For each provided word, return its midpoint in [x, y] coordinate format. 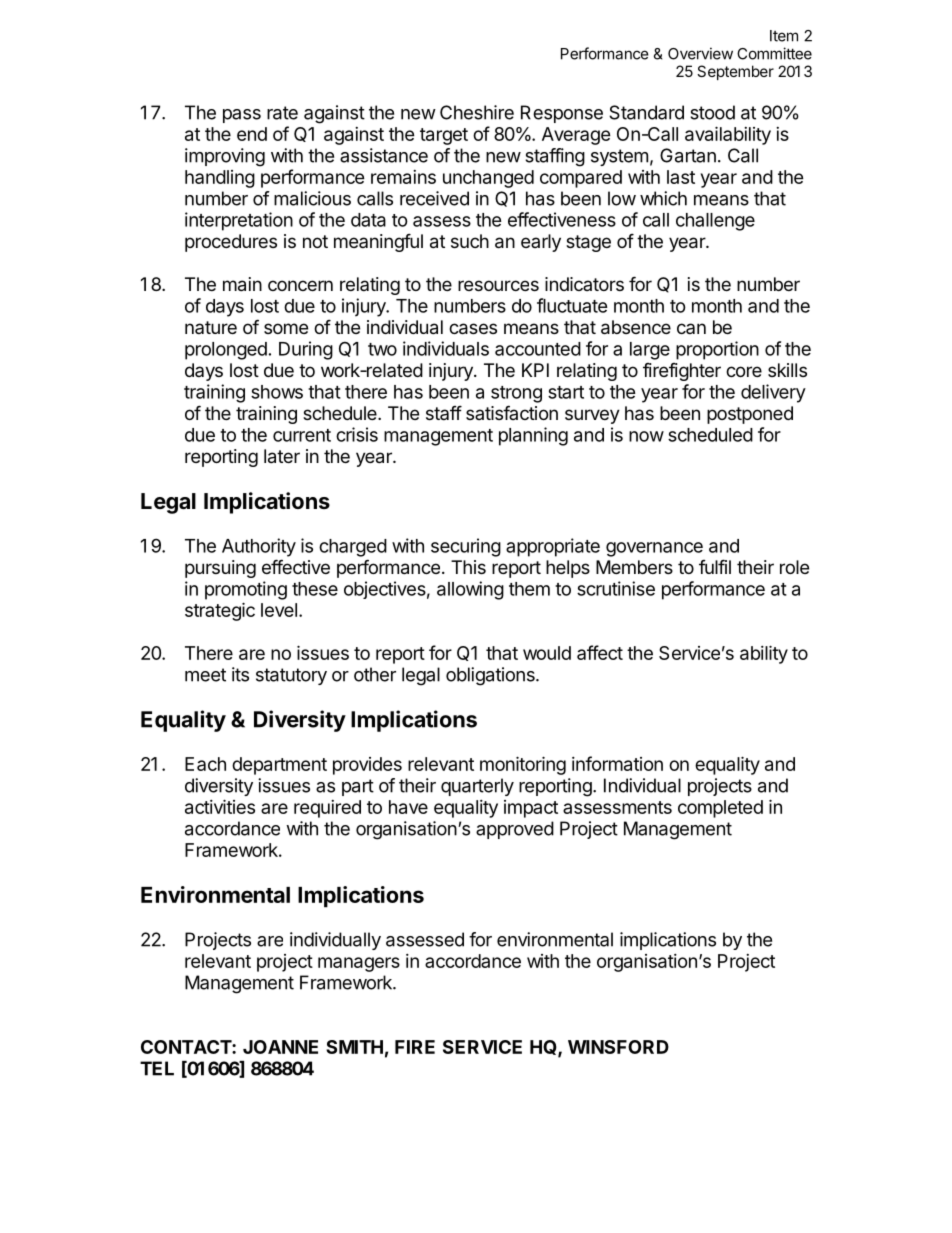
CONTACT [187, 1047]
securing [466, 547]
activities [220, 806]
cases [473, 329]
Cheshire [477, 112]
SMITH [354, 1047]
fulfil [715, 566]
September [735, 72]
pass [242, 116]
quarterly [477, 787]
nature [211, 327]
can [691, 328]
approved [515, 830]
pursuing [220, 569]
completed [720, 809]
